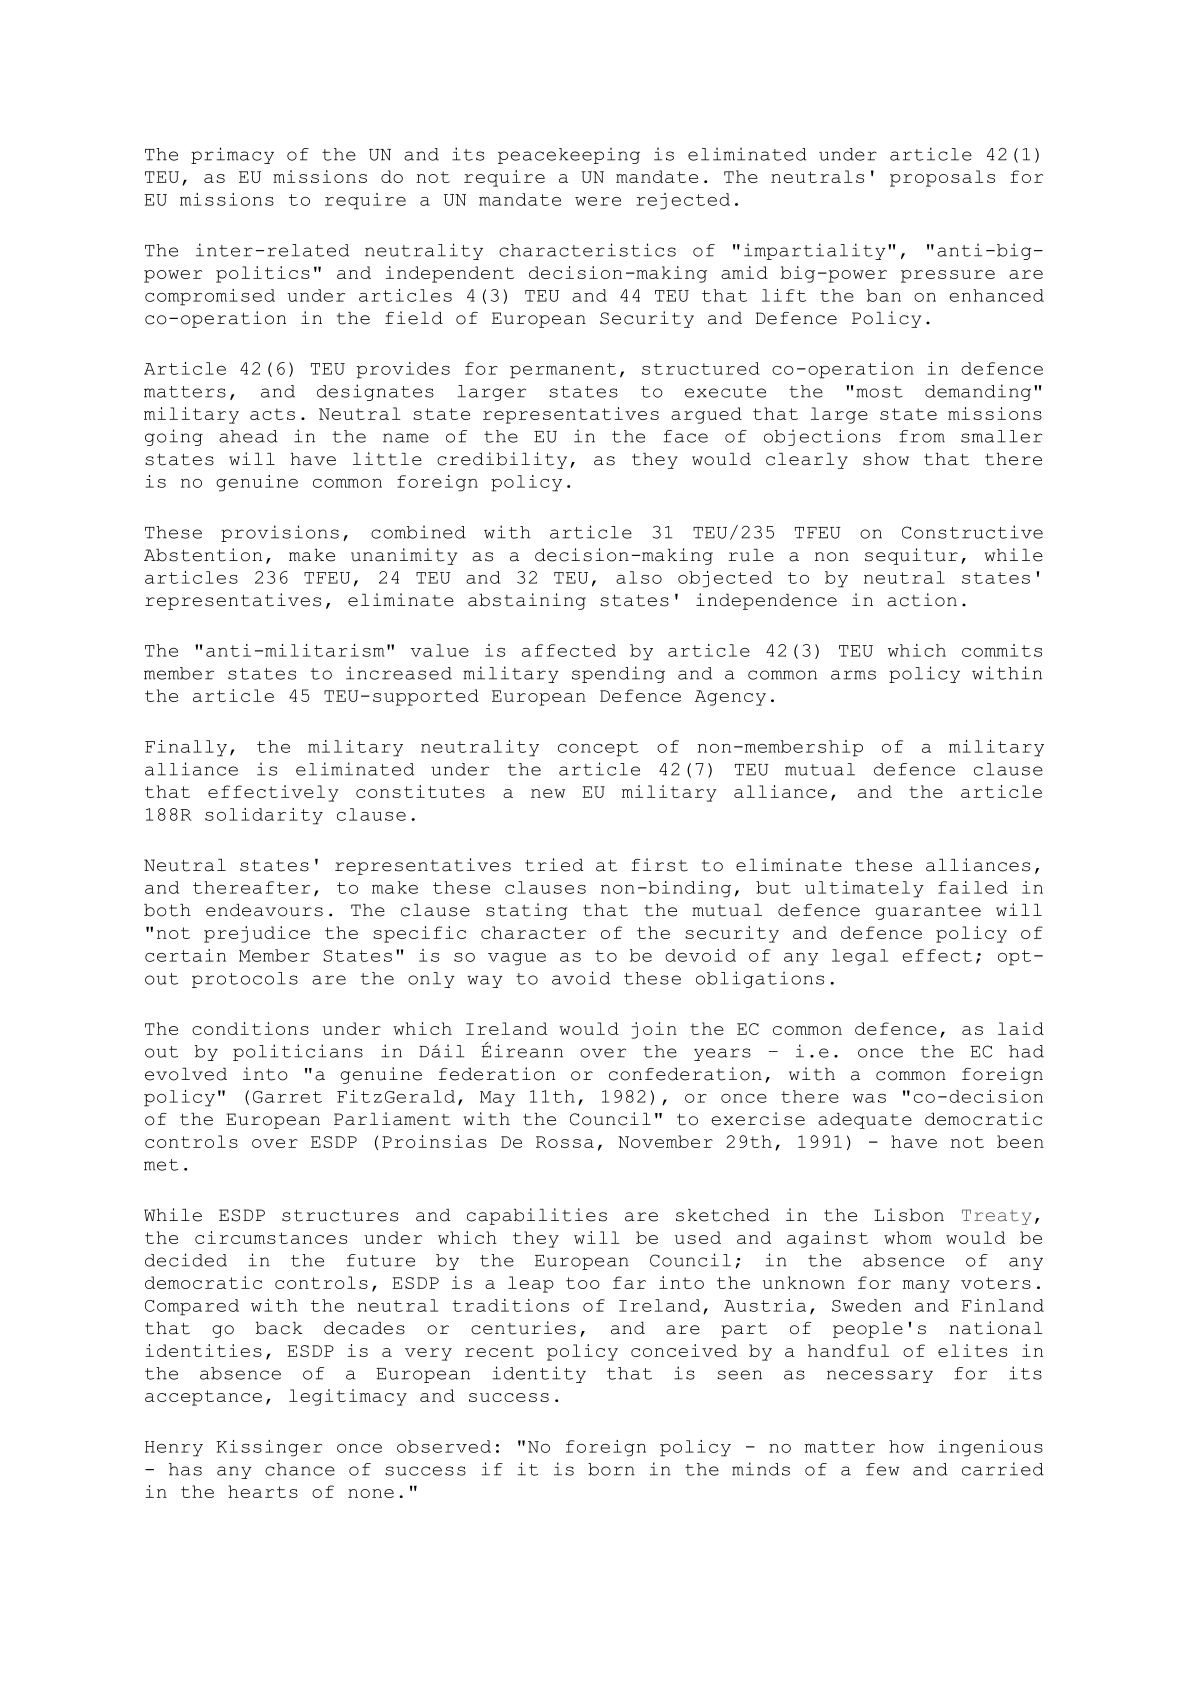 This image has height=1681, width=1188. I want to click on primacy, so click(232, 155).
